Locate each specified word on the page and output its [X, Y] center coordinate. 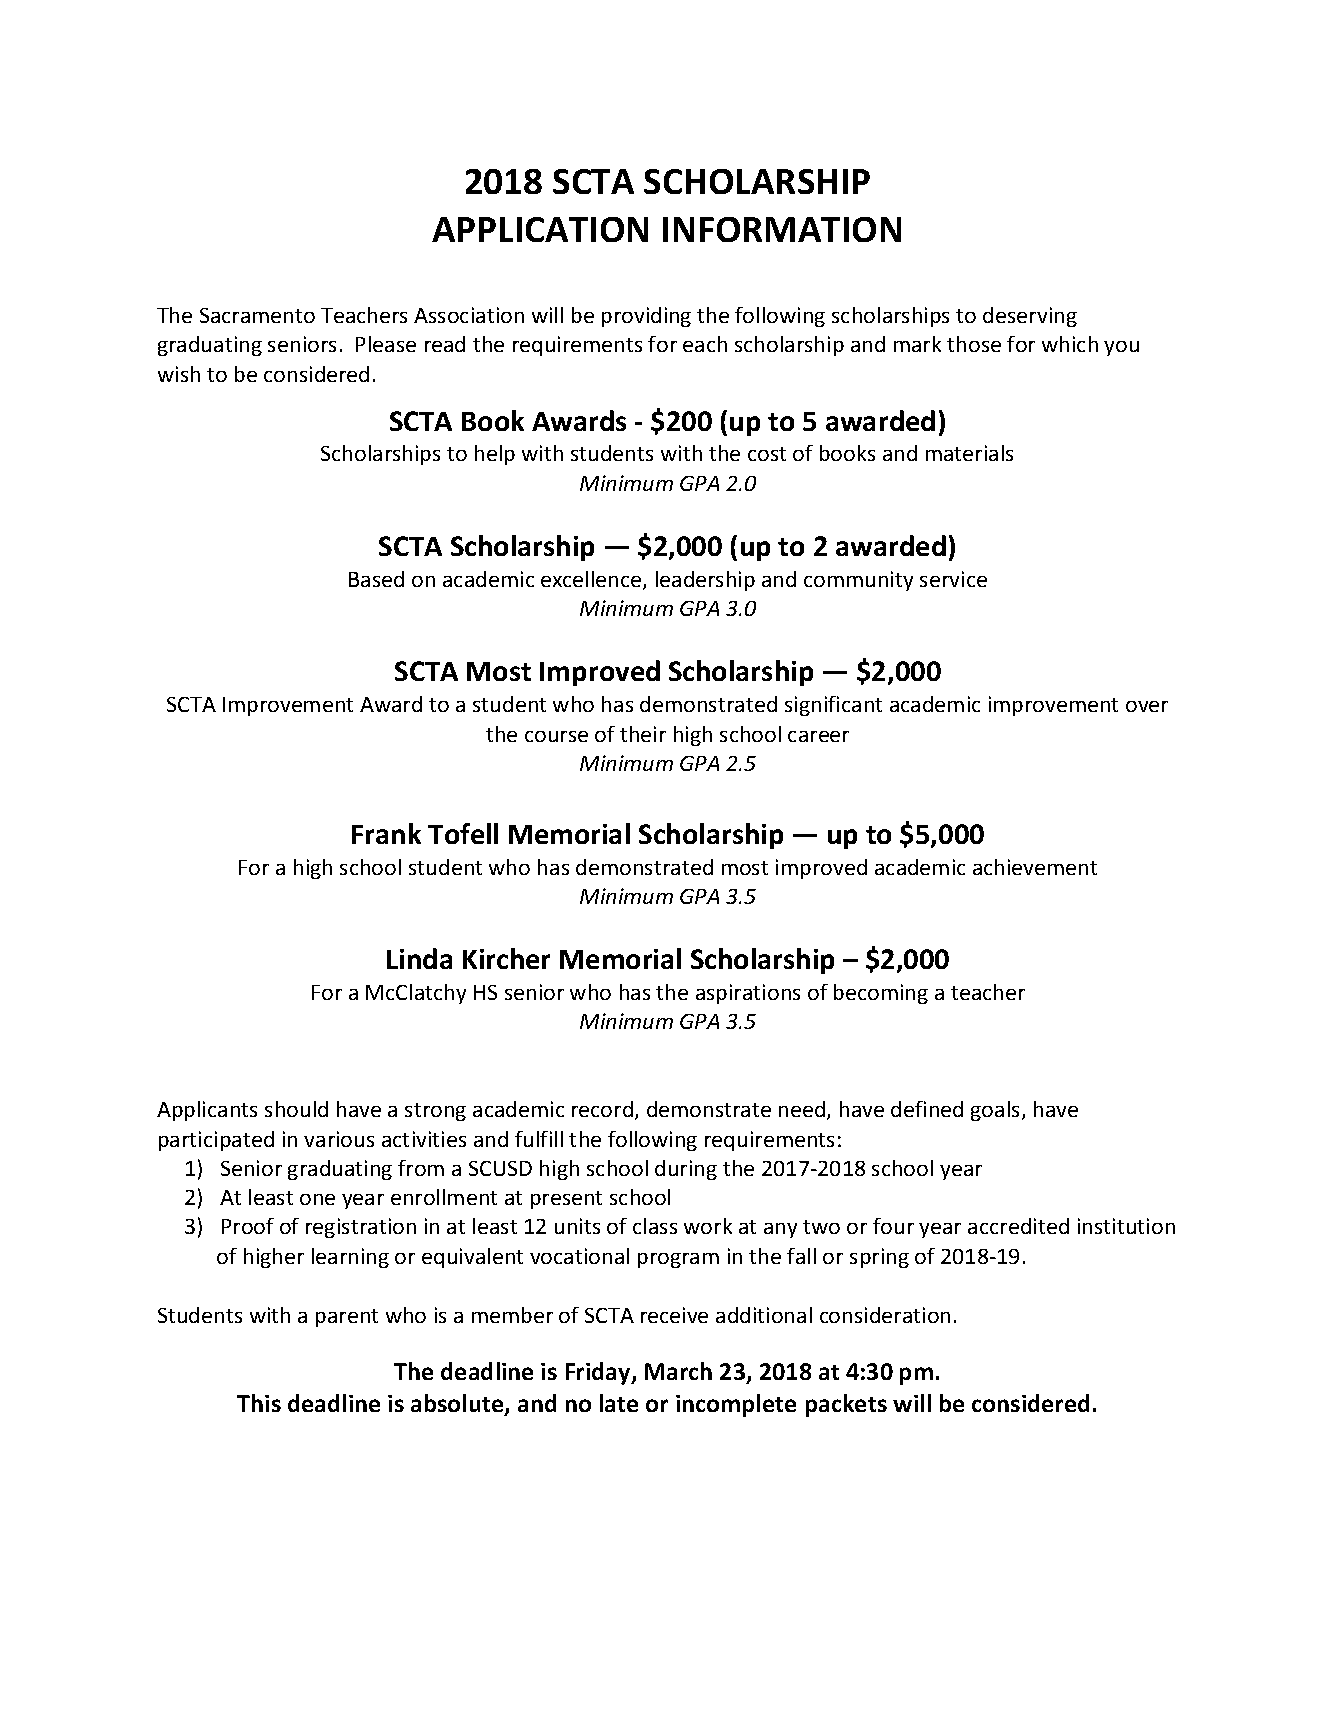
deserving [1030, 317]
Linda [419, 958]
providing [646, 317]
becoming [881, 994]
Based [376, 579]
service [953, 579]
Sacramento [257, 315]
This [259, 1403]
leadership [705, 581]
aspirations [748, 994]
